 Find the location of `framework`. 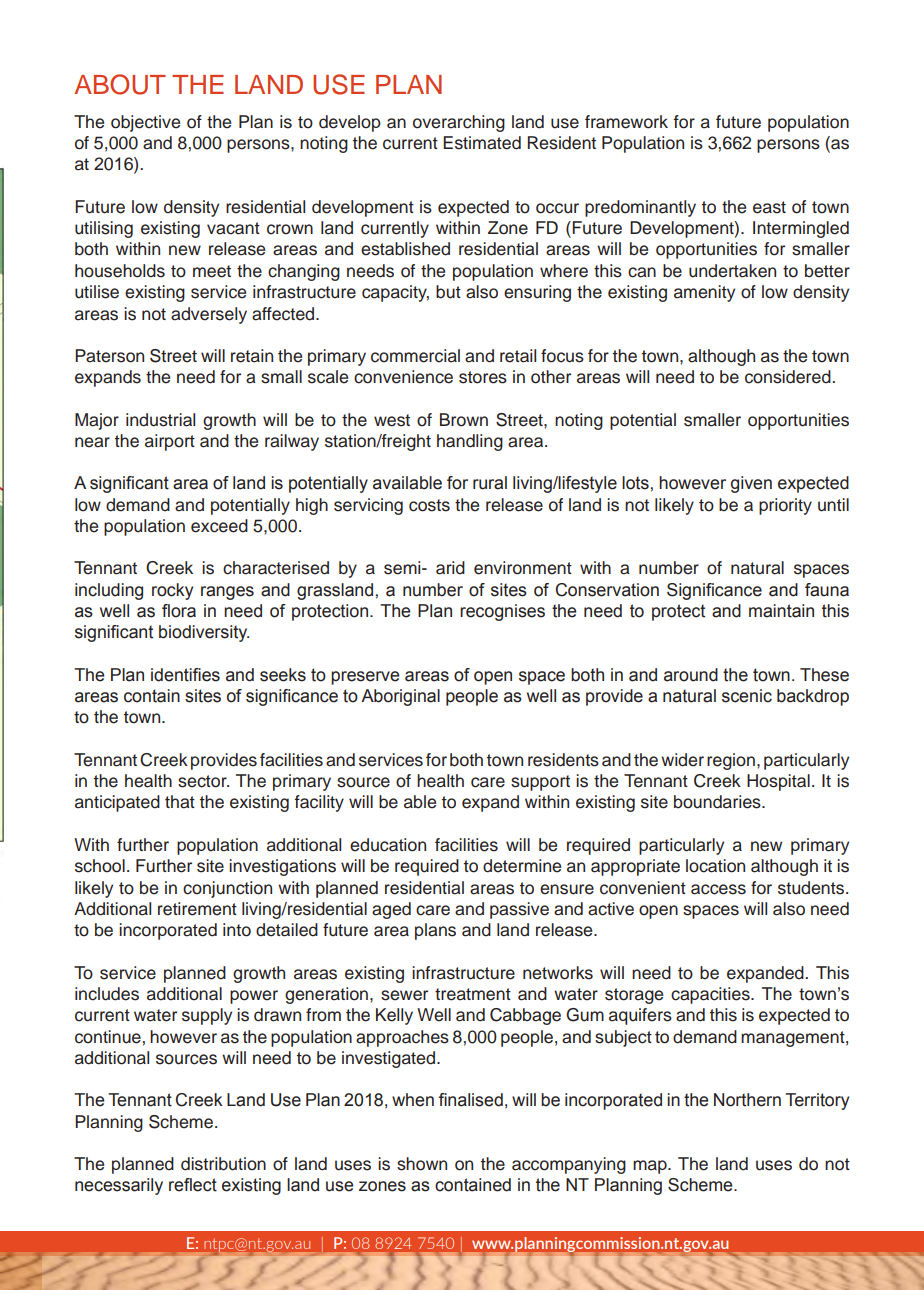

framework is located at coordinates (626, 122).
